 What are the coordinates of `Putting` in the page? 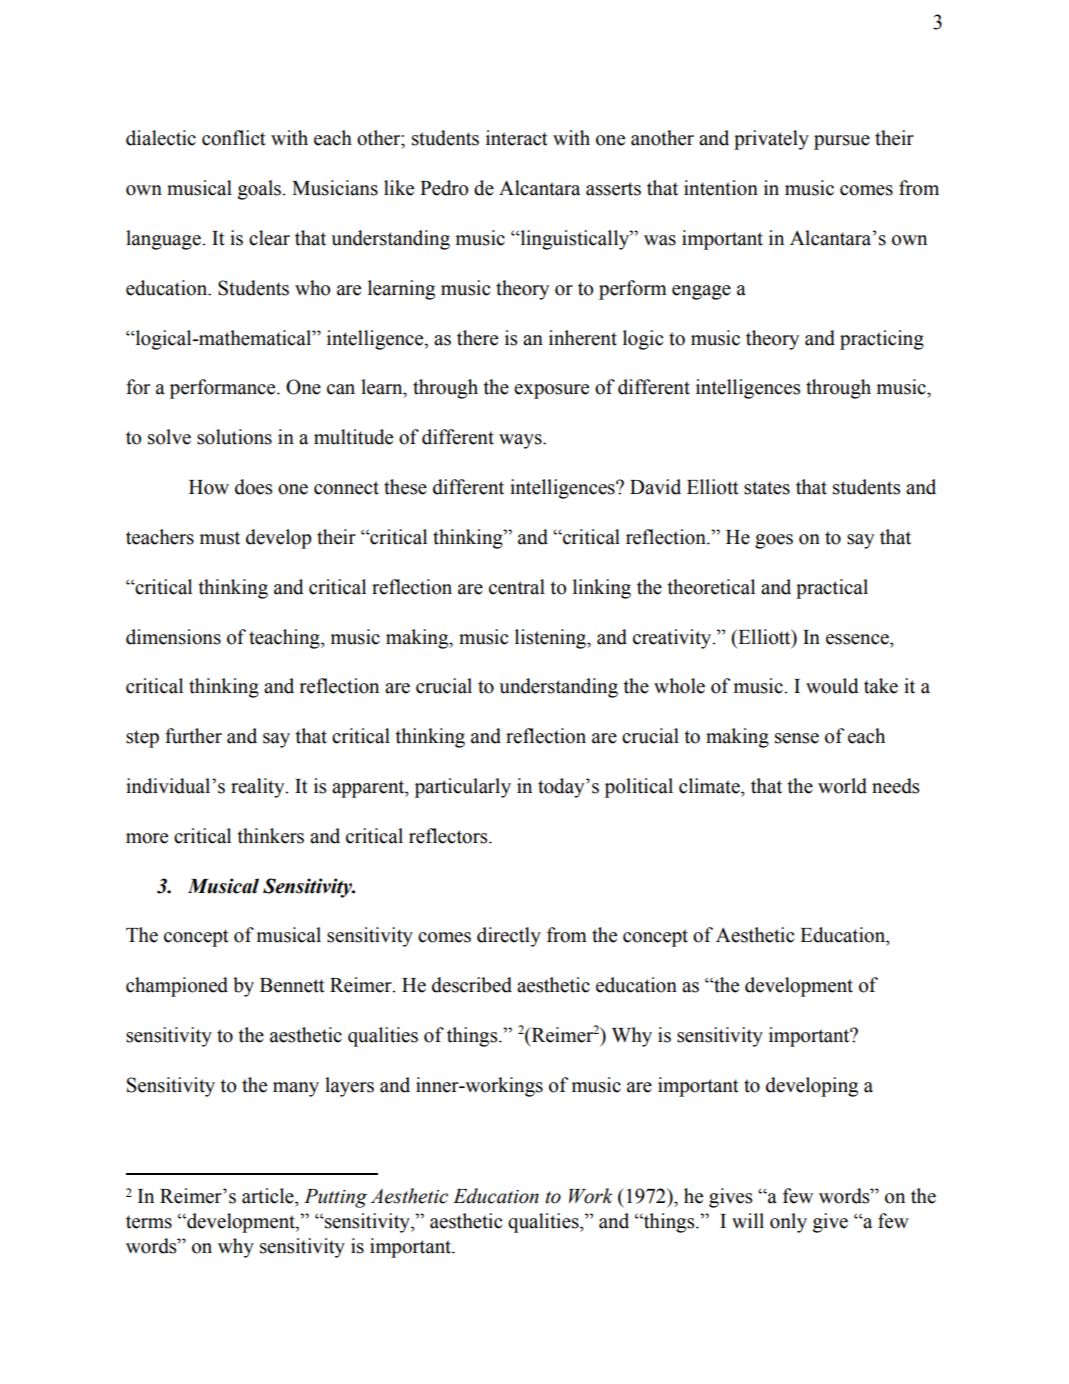 It's located at (335, 1198).
